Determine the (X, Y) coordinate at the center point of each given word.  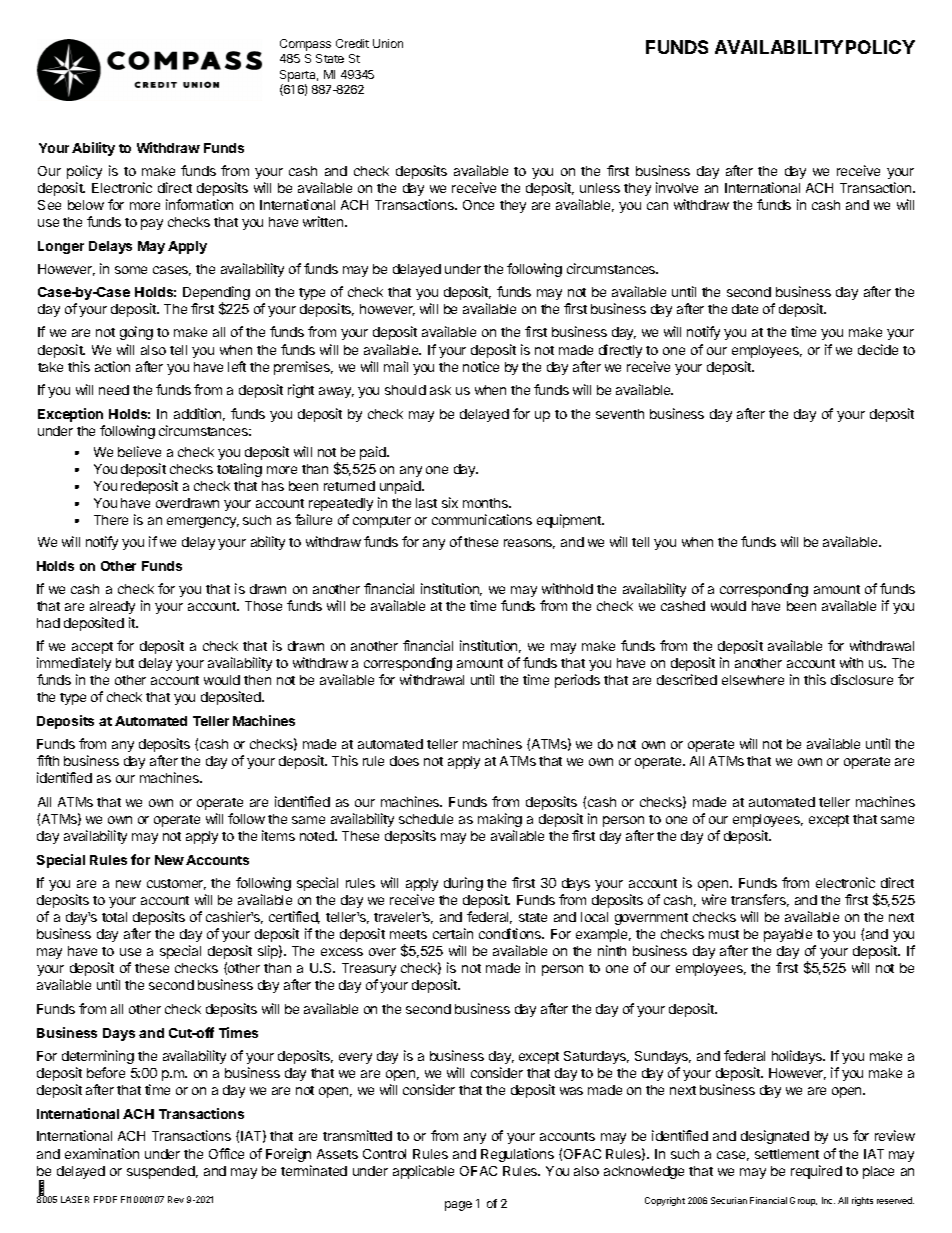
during (463, 884)
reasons (529, 544)
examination (102, 1153)
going (136, 333)
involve (677, 187)
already (112, 607)
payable (788, 935)
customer (176, 884)
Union (388, 43)
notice (481, 366)
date (745, 309)
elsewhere (753, 680)
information (199, 204)
